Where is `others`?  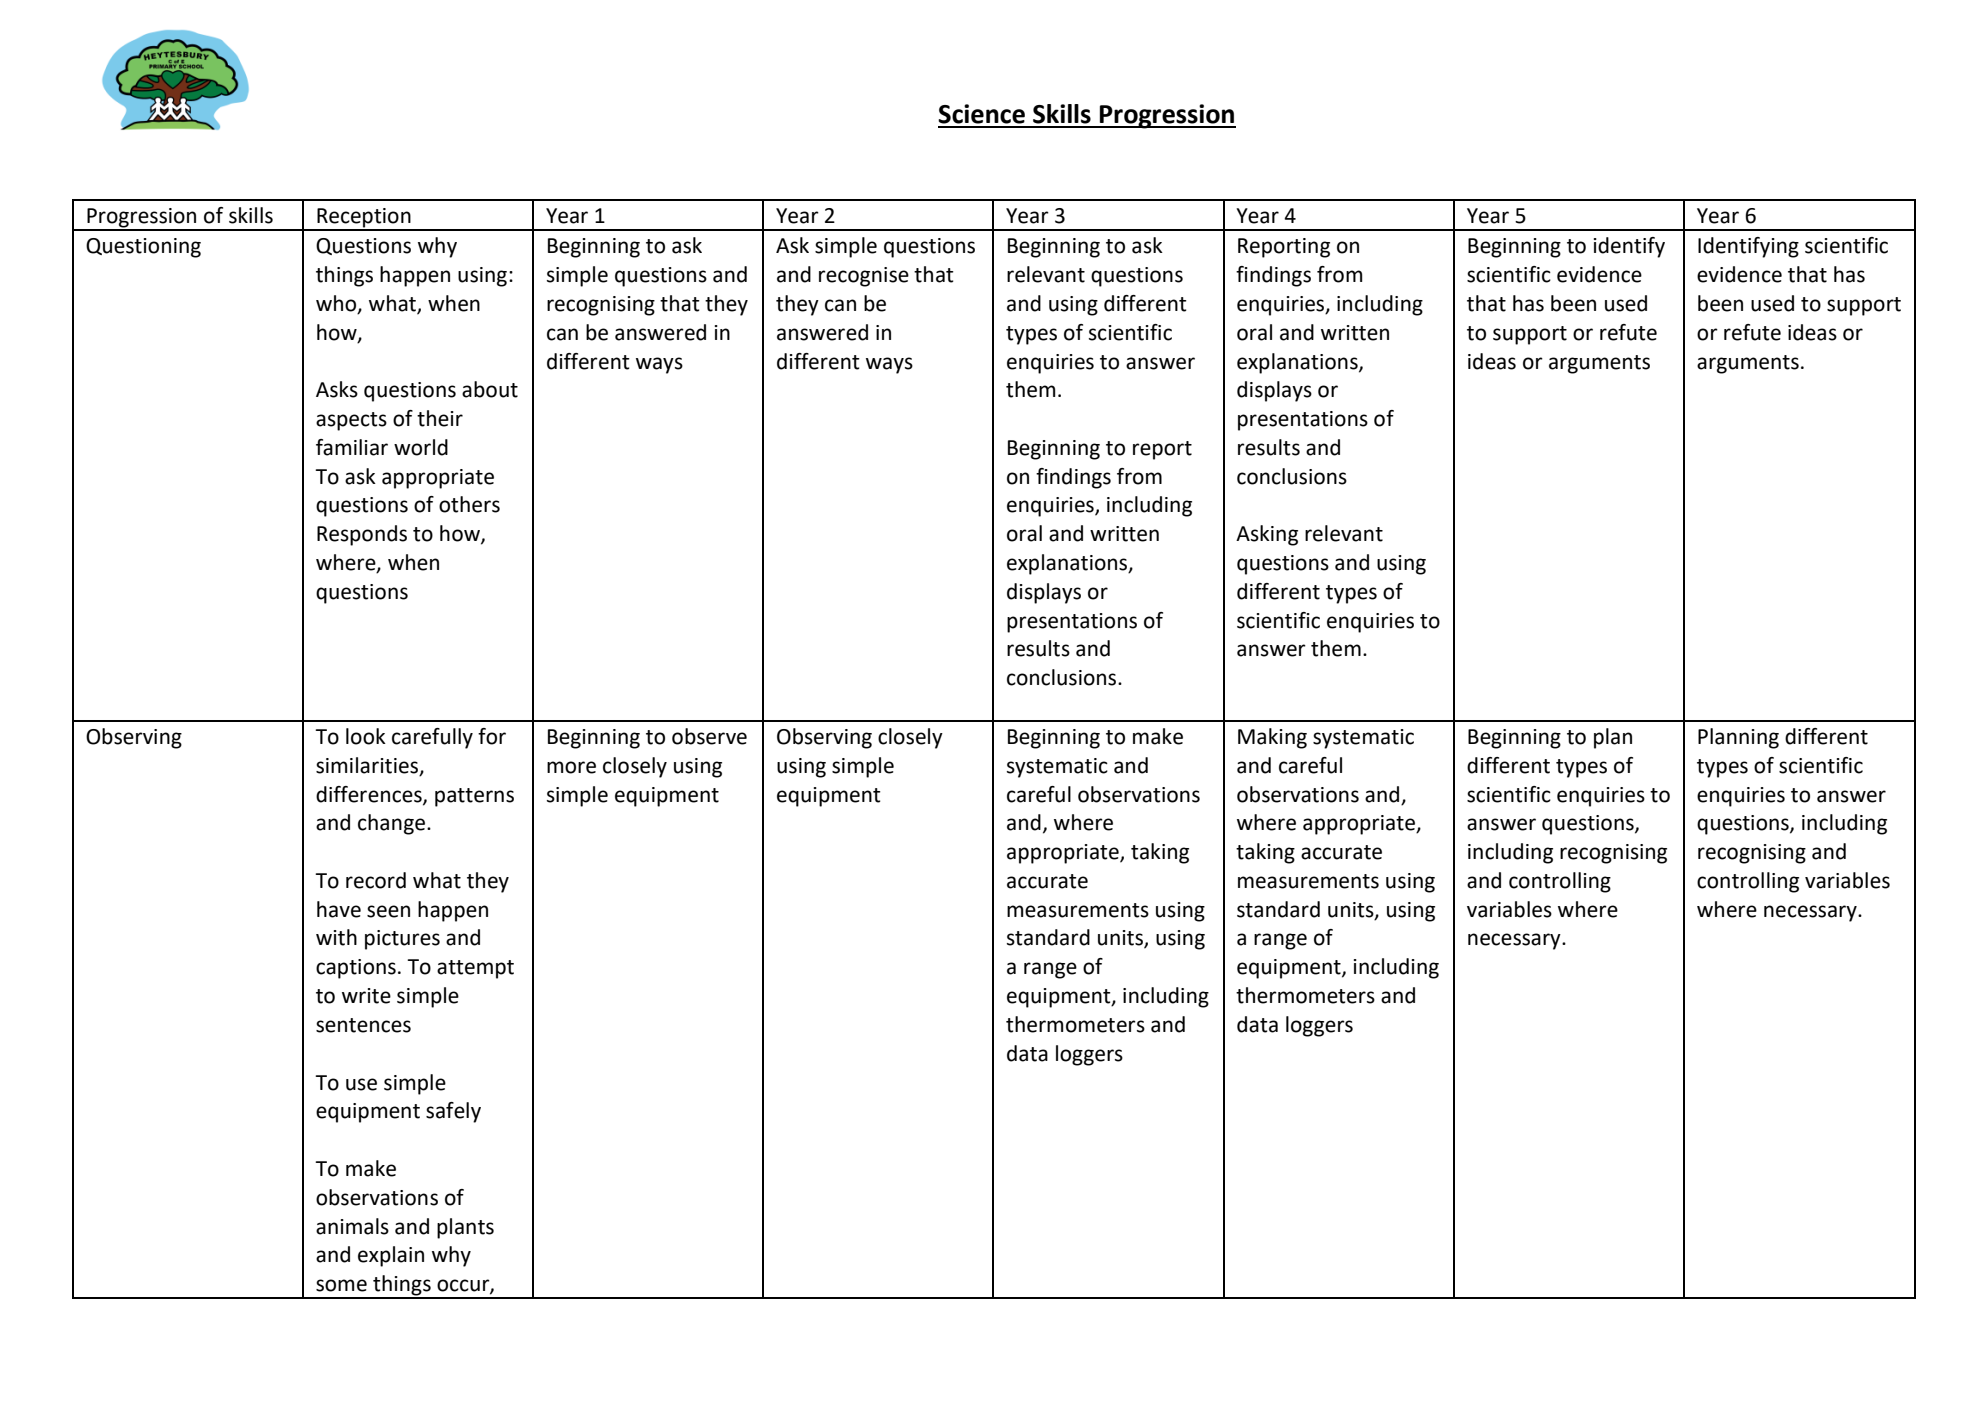
others is located at coordinates (469, 504).
